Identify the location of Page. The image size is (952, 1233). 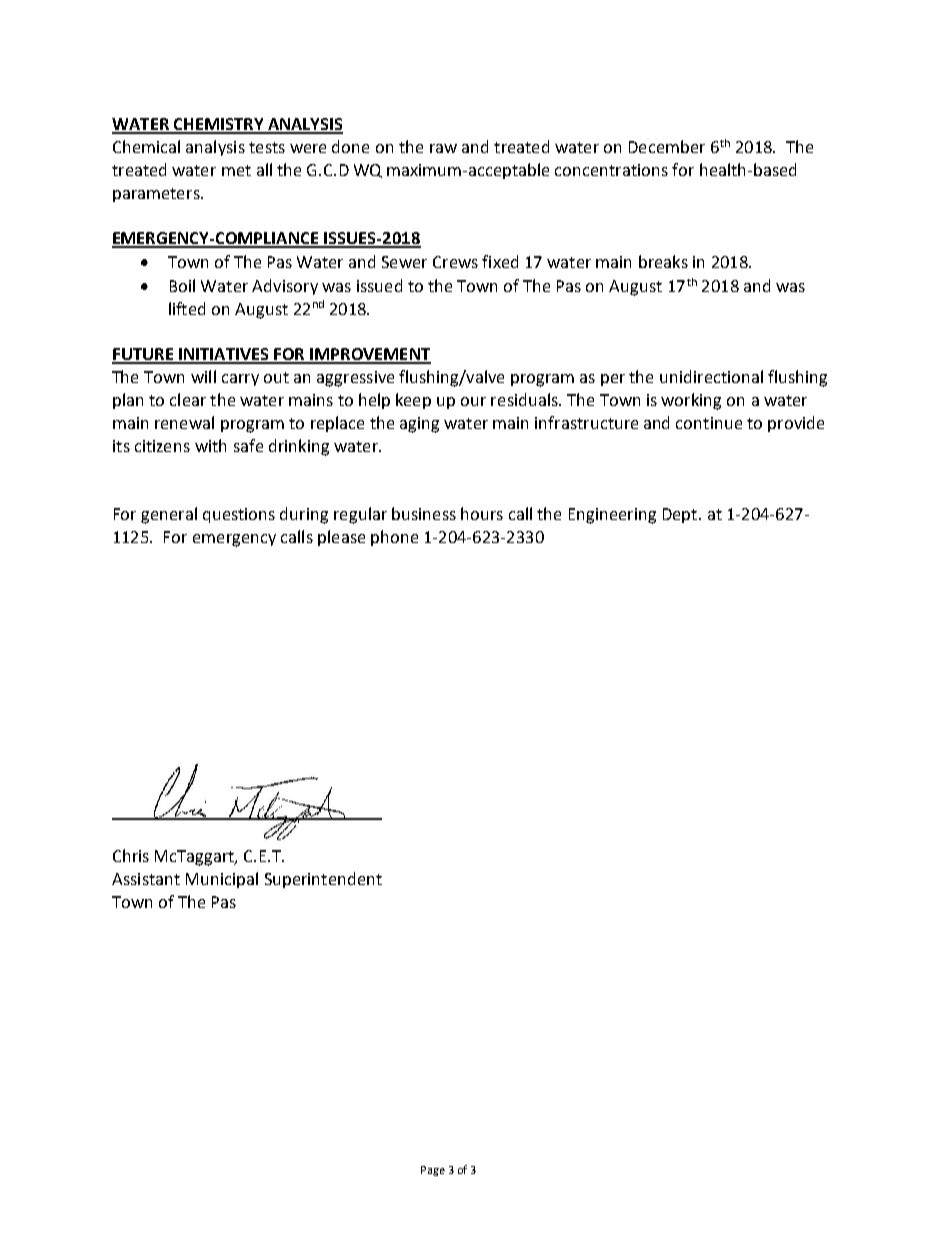
(433, 1171).
